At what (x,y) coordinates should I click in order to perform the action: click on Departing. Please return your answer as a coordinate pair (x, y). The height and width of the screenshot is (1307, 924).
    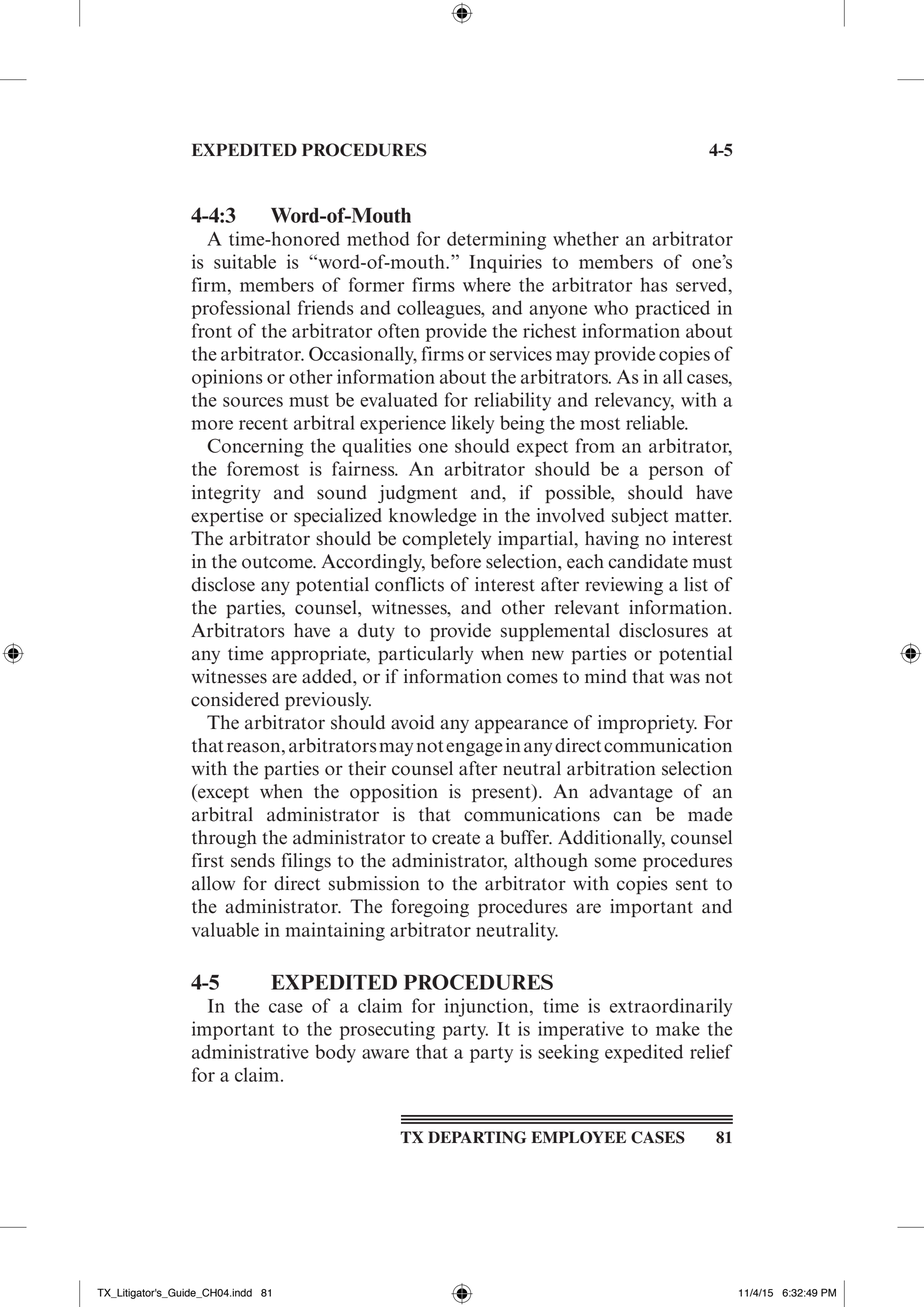
    Looking at the image, I should click on (477, 1137).
